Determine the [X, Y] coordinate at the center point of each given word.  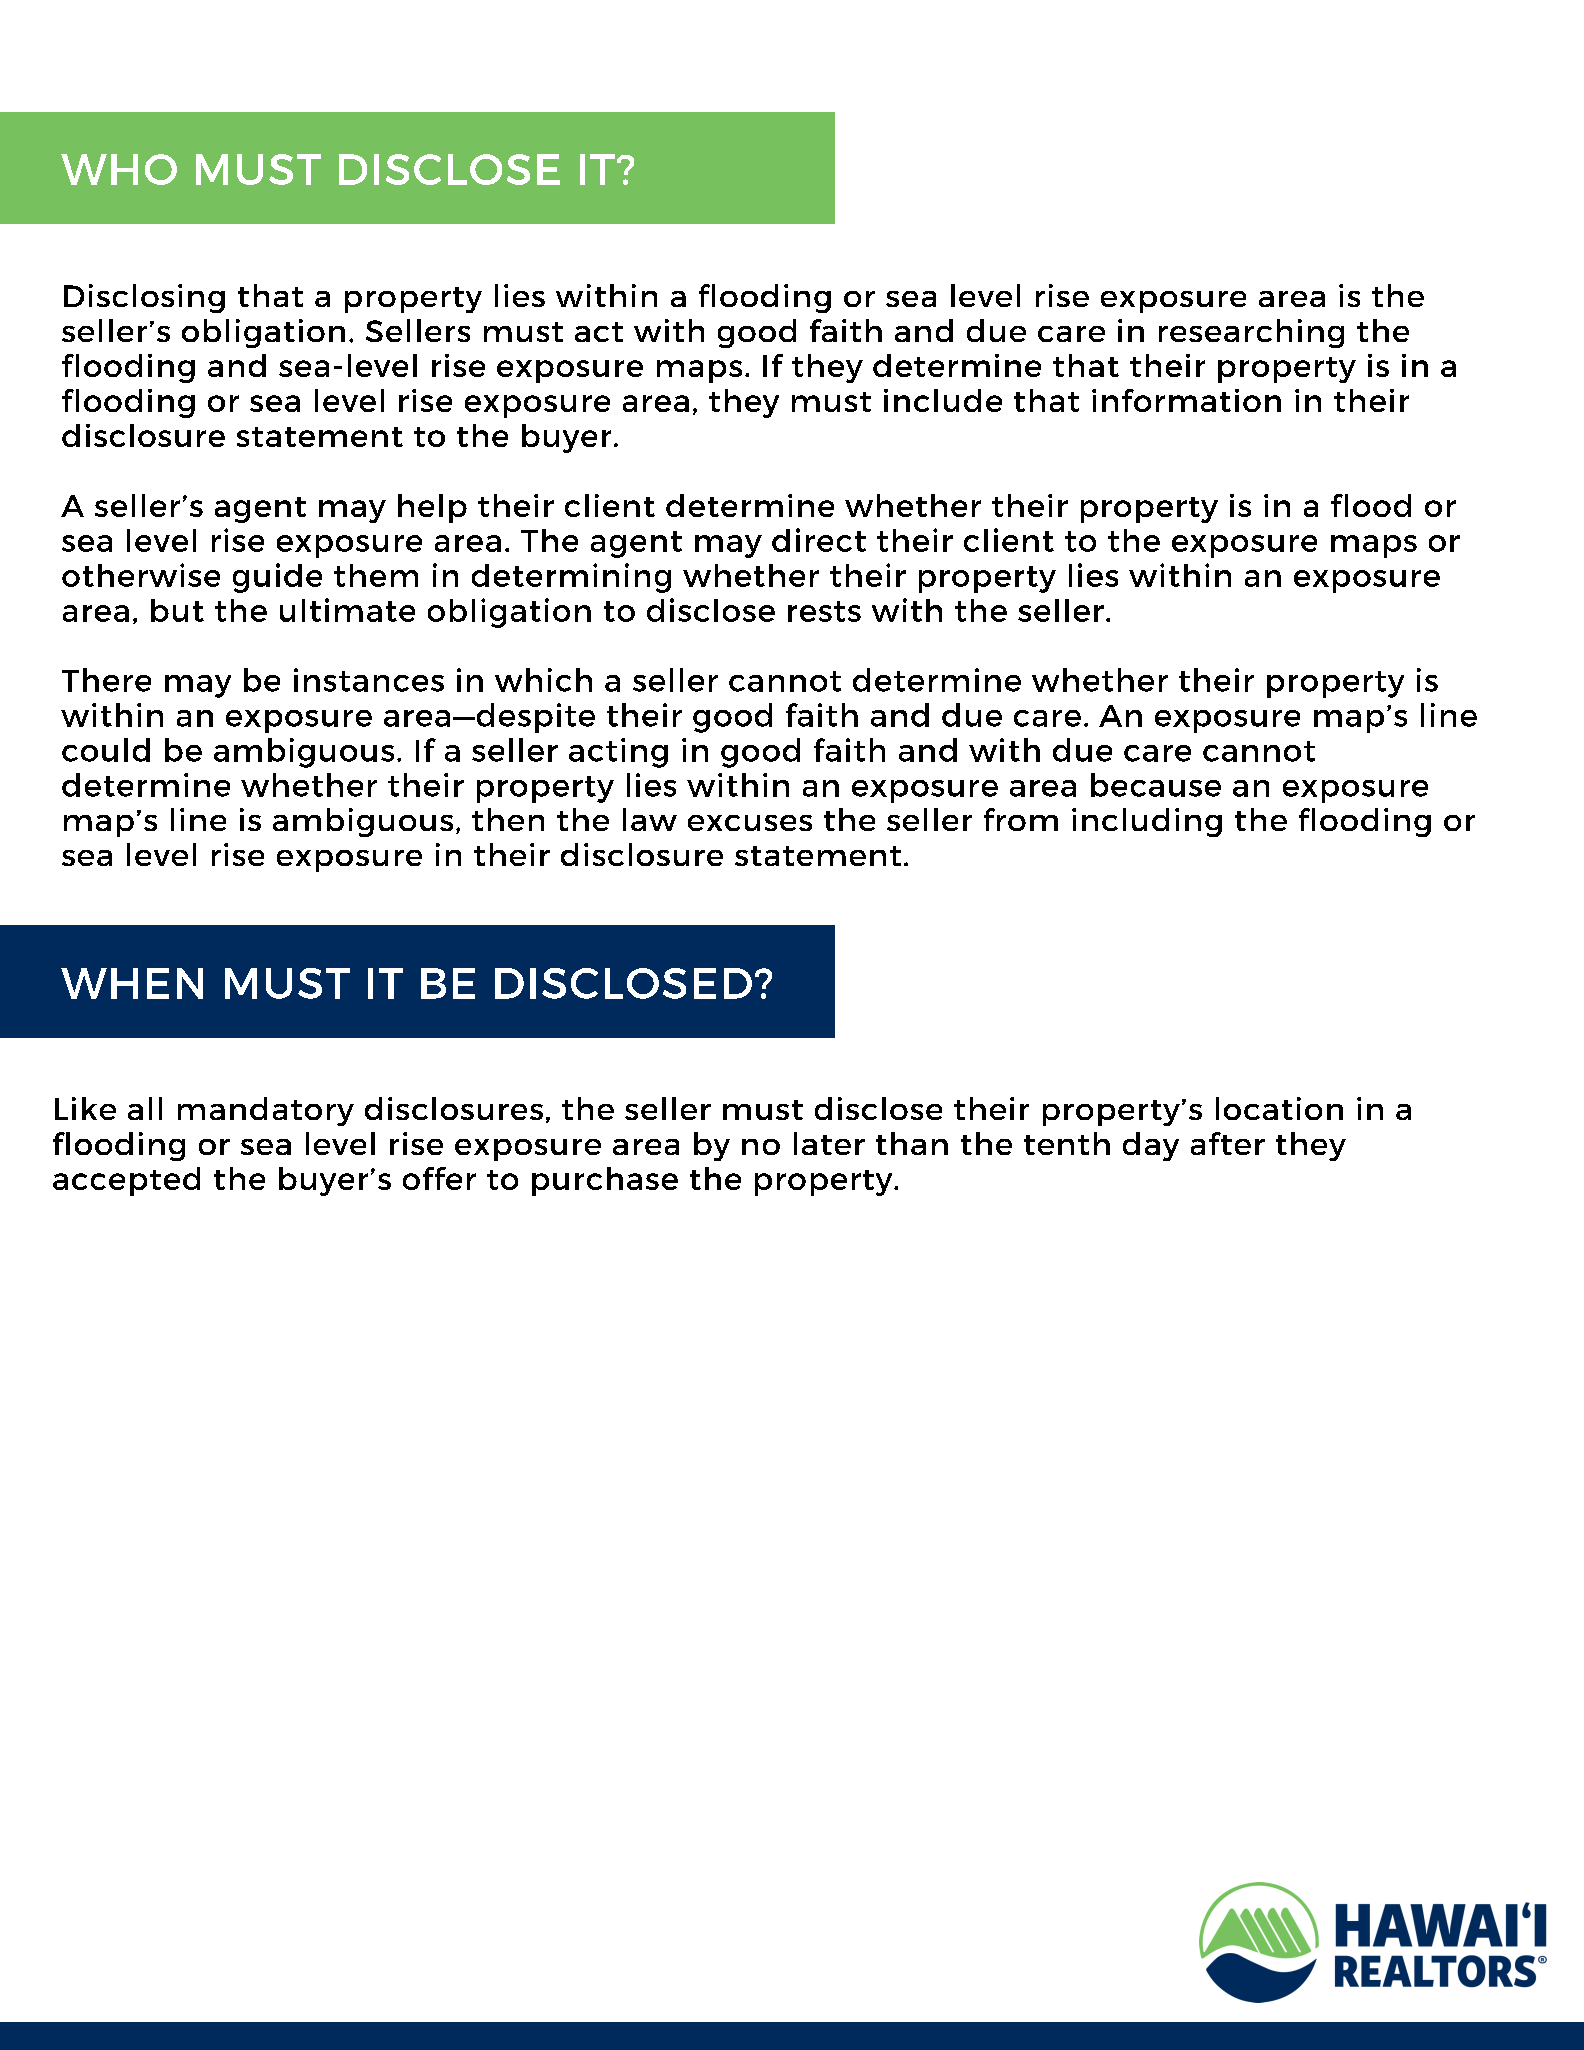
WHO [119, 169]
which [543, 680]
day [1151, 1146]
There [106, 680]
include [943, 400]
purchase [605, 1181]
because [1156, 785]
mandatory [266, 1111]
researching [1251, 333]
